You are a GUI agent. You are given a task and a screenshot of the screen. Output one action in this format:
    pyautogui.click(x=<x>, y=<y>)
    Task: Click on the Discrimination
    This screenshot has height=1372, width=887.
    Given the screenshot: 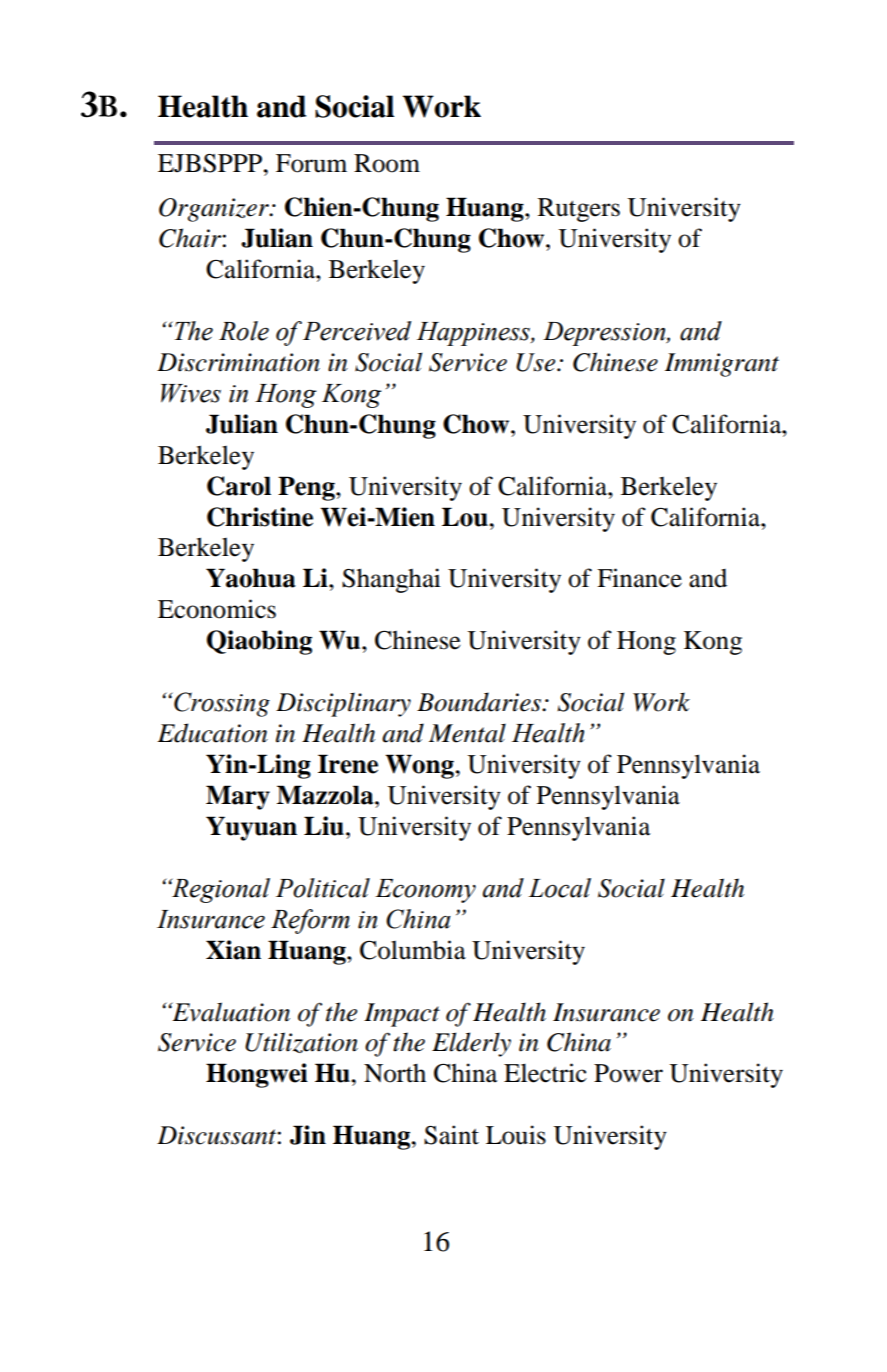 What is the action you would take?
    pyautogui.click(x=238, y=362)
